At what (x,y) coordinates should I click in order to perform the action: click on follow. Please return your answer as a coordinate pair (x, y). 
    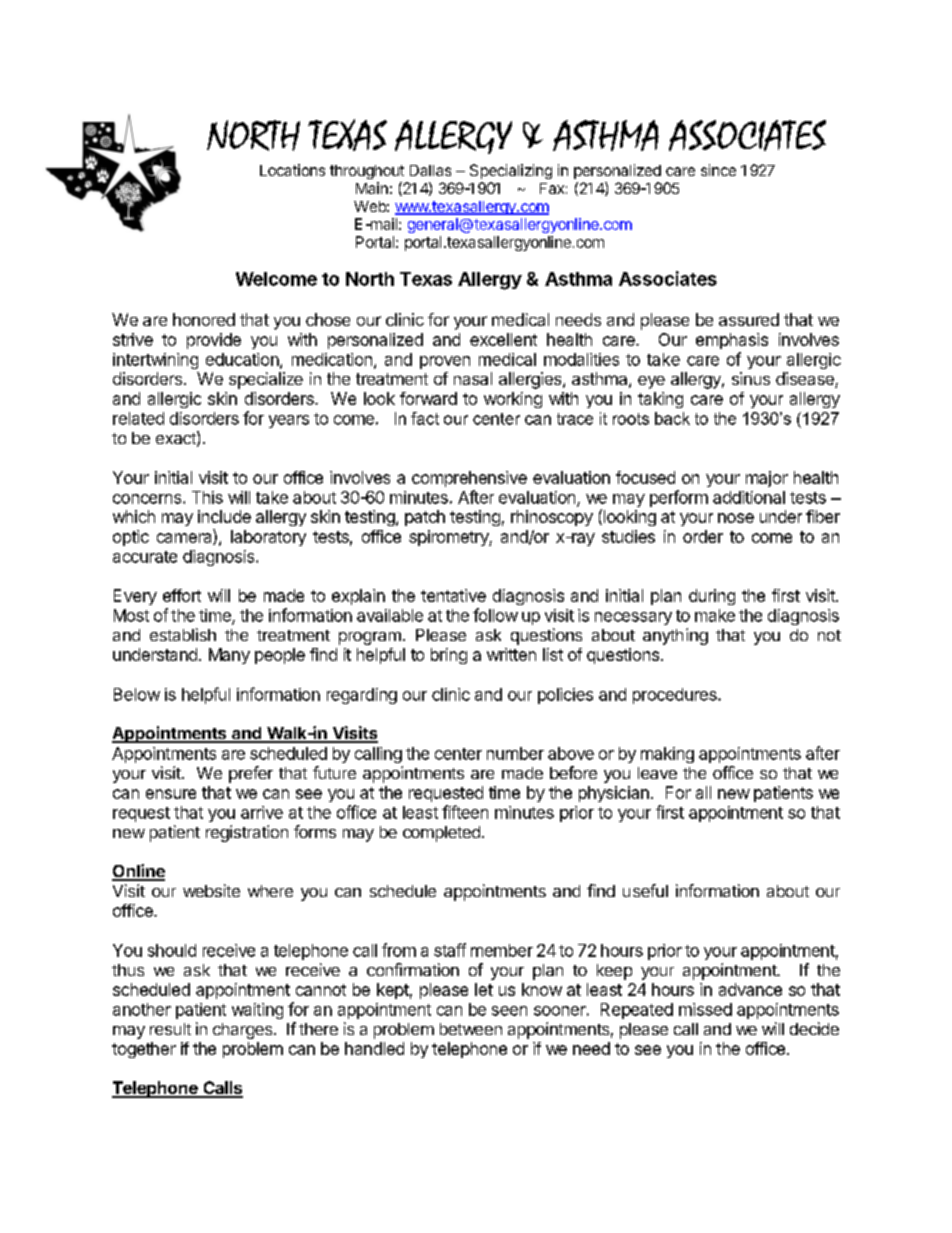
    Looking at the image, I should click on (495, 615).
